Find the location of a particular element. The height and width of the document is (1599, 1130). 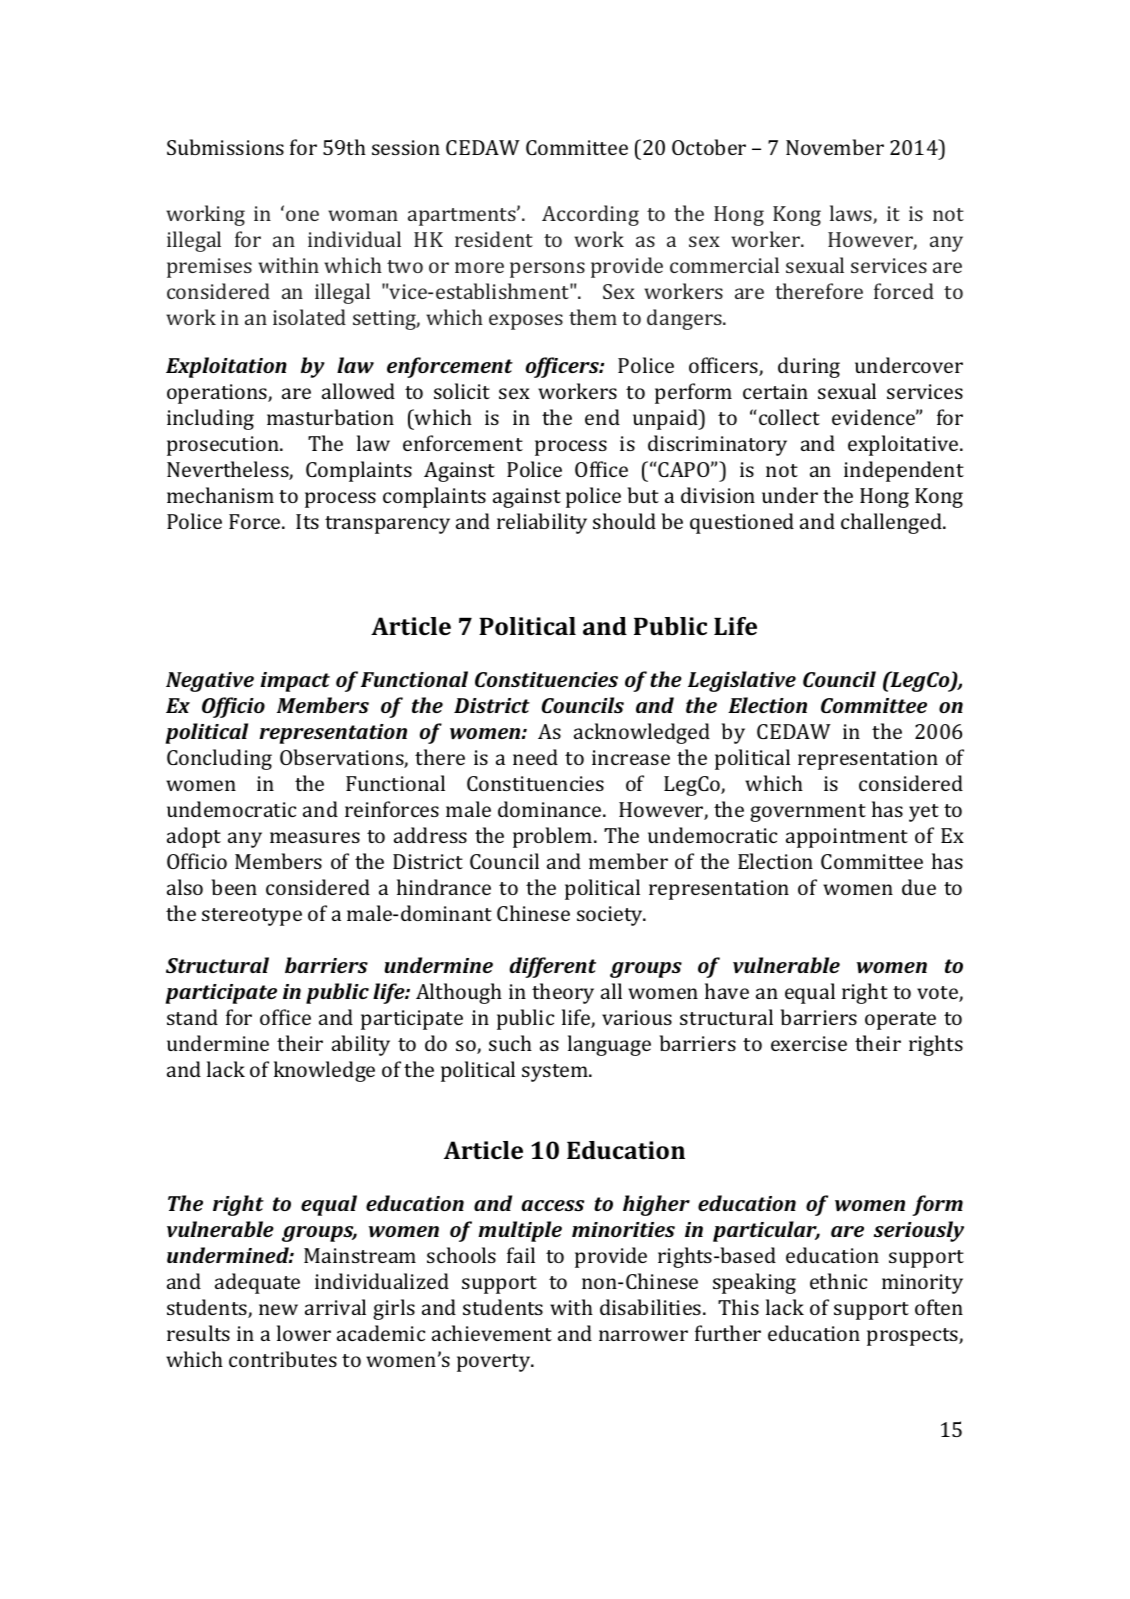

independent is located at coordinates (904, 471).
